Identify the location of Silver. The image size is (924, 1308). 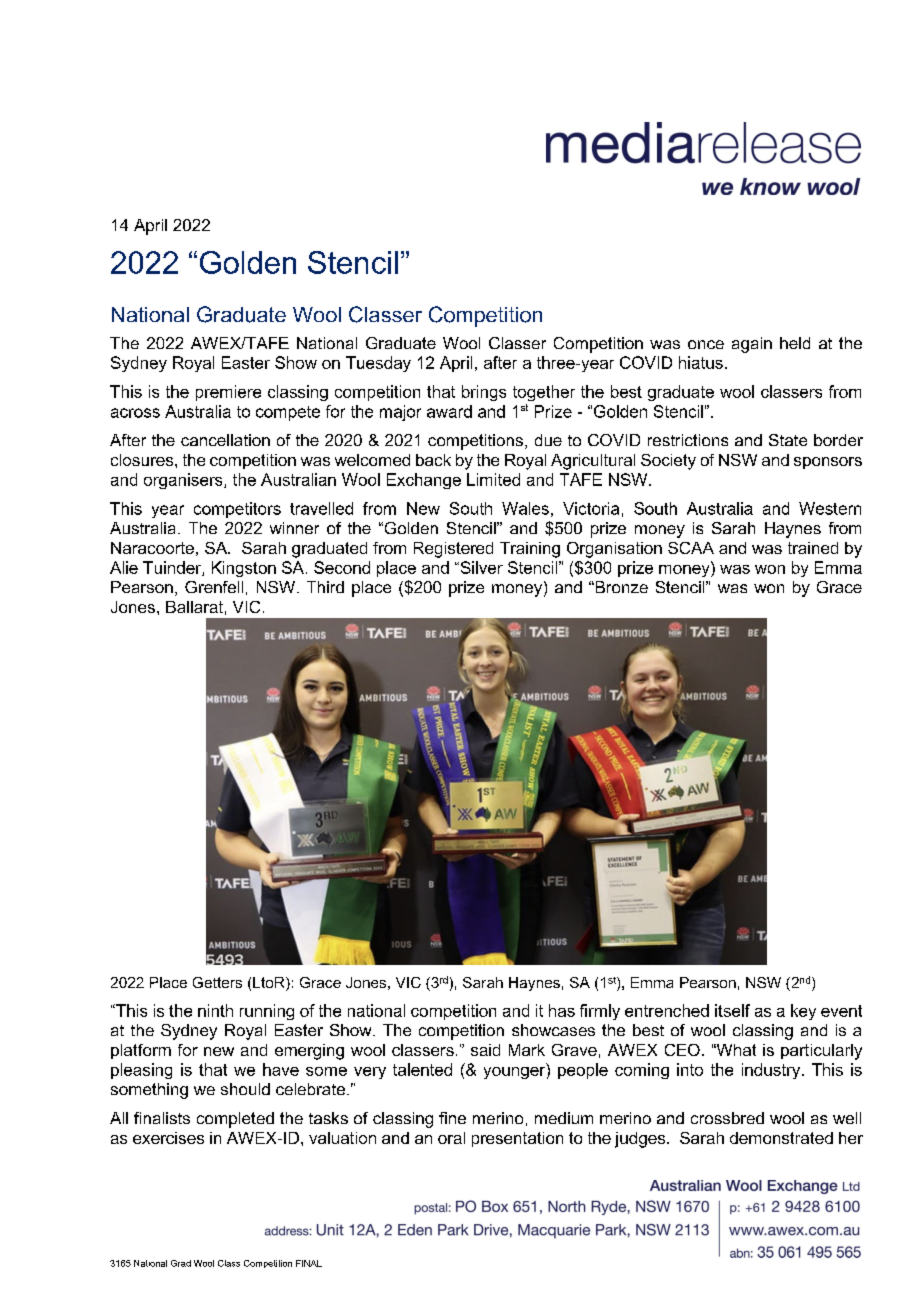
(480, 567).
